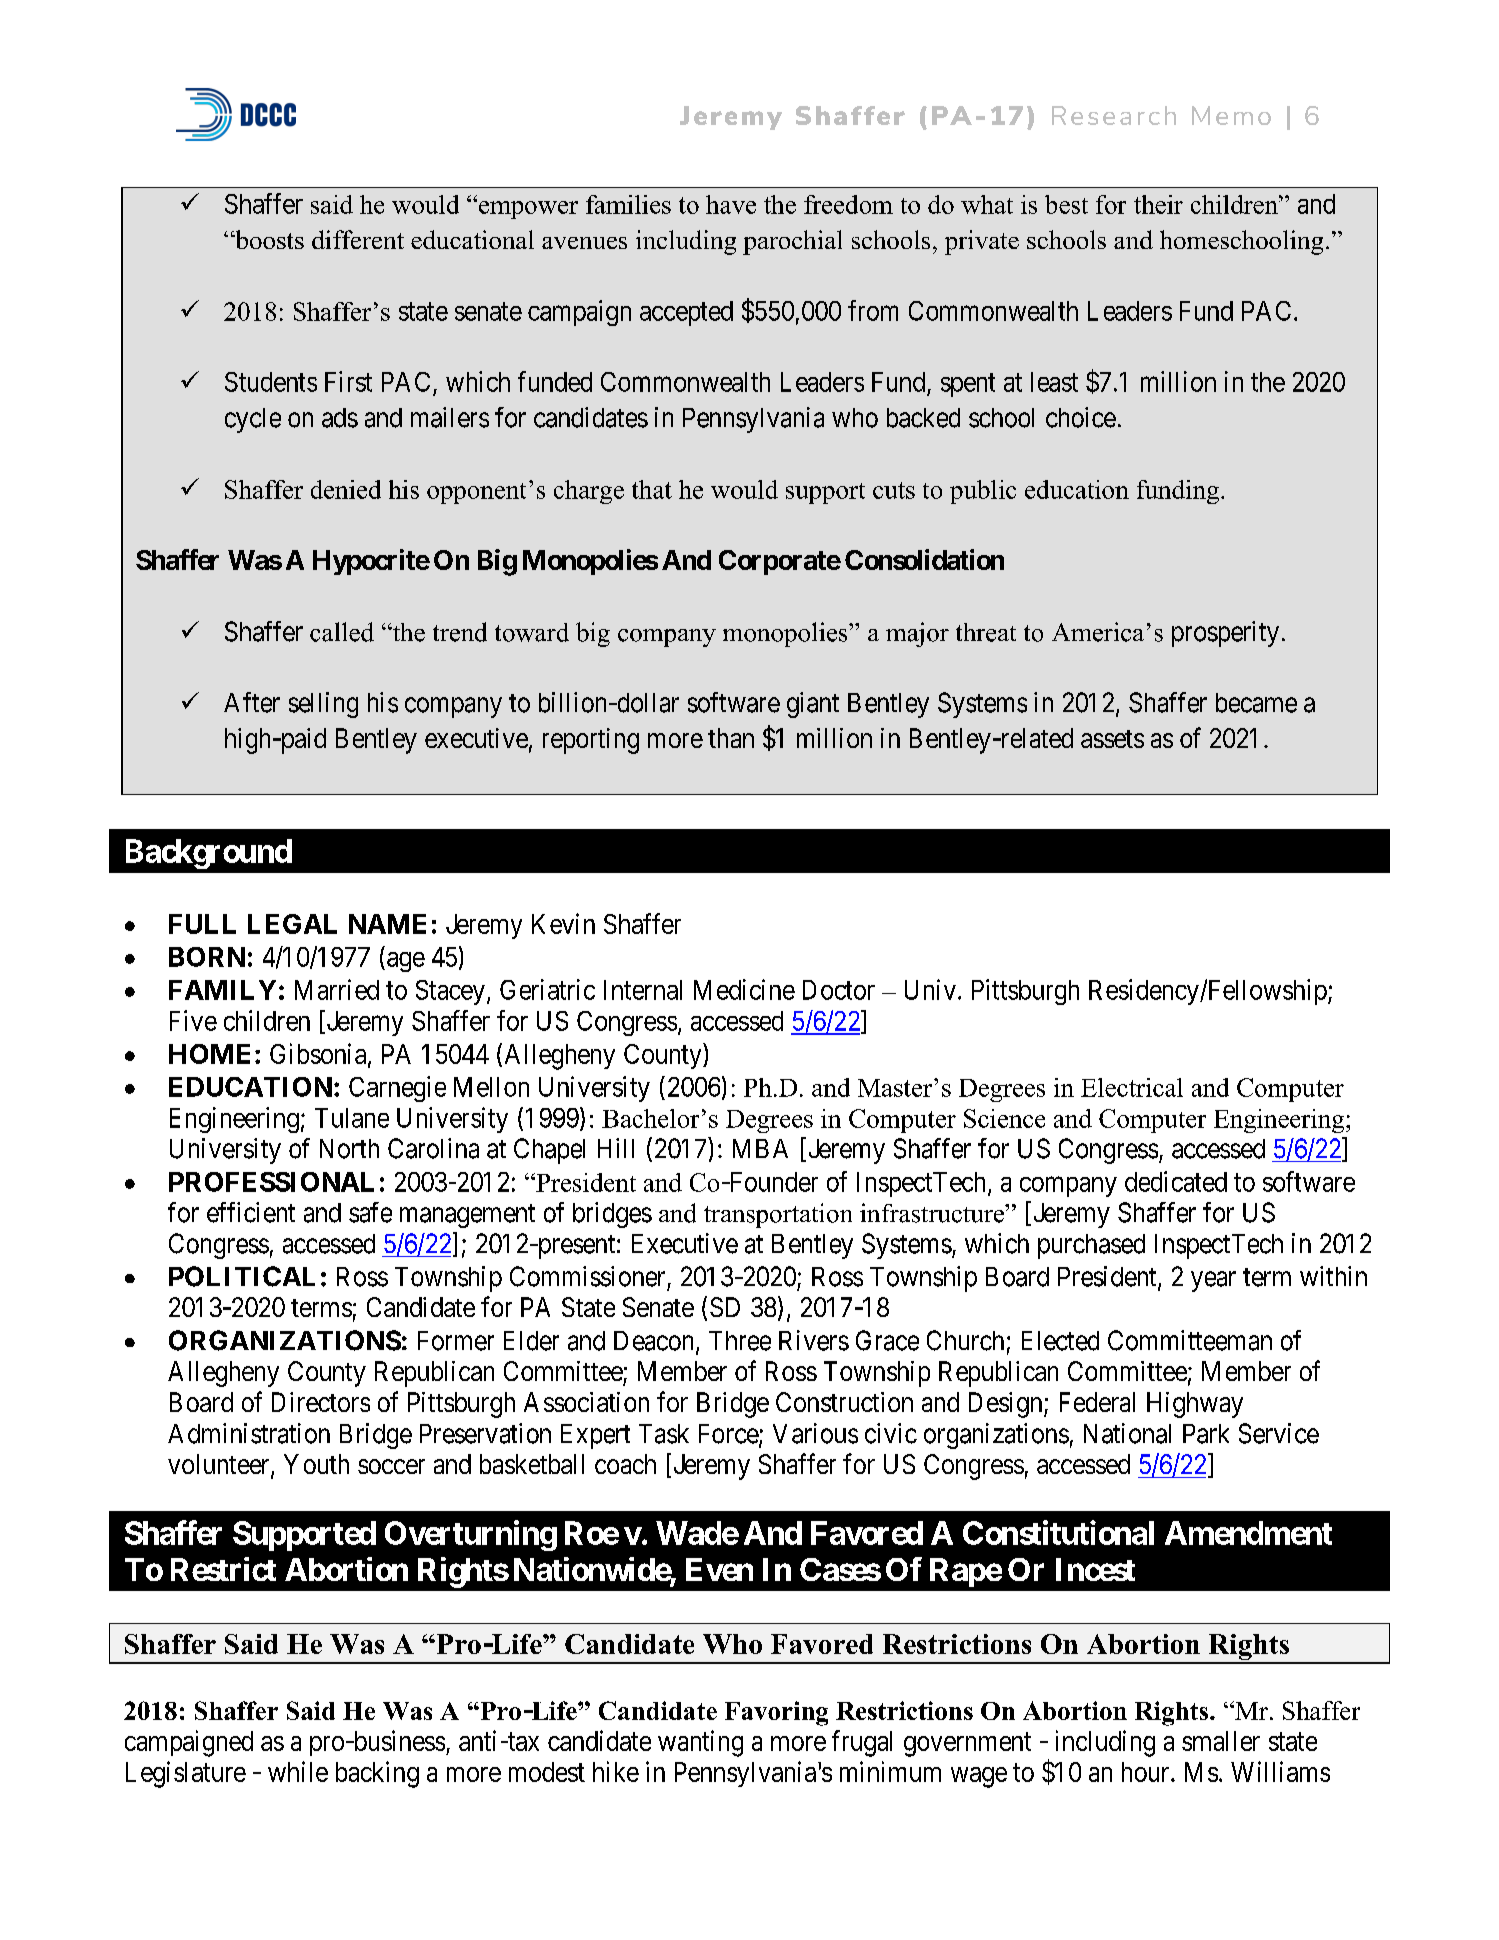  I want to click on different, so click(358, 239).
